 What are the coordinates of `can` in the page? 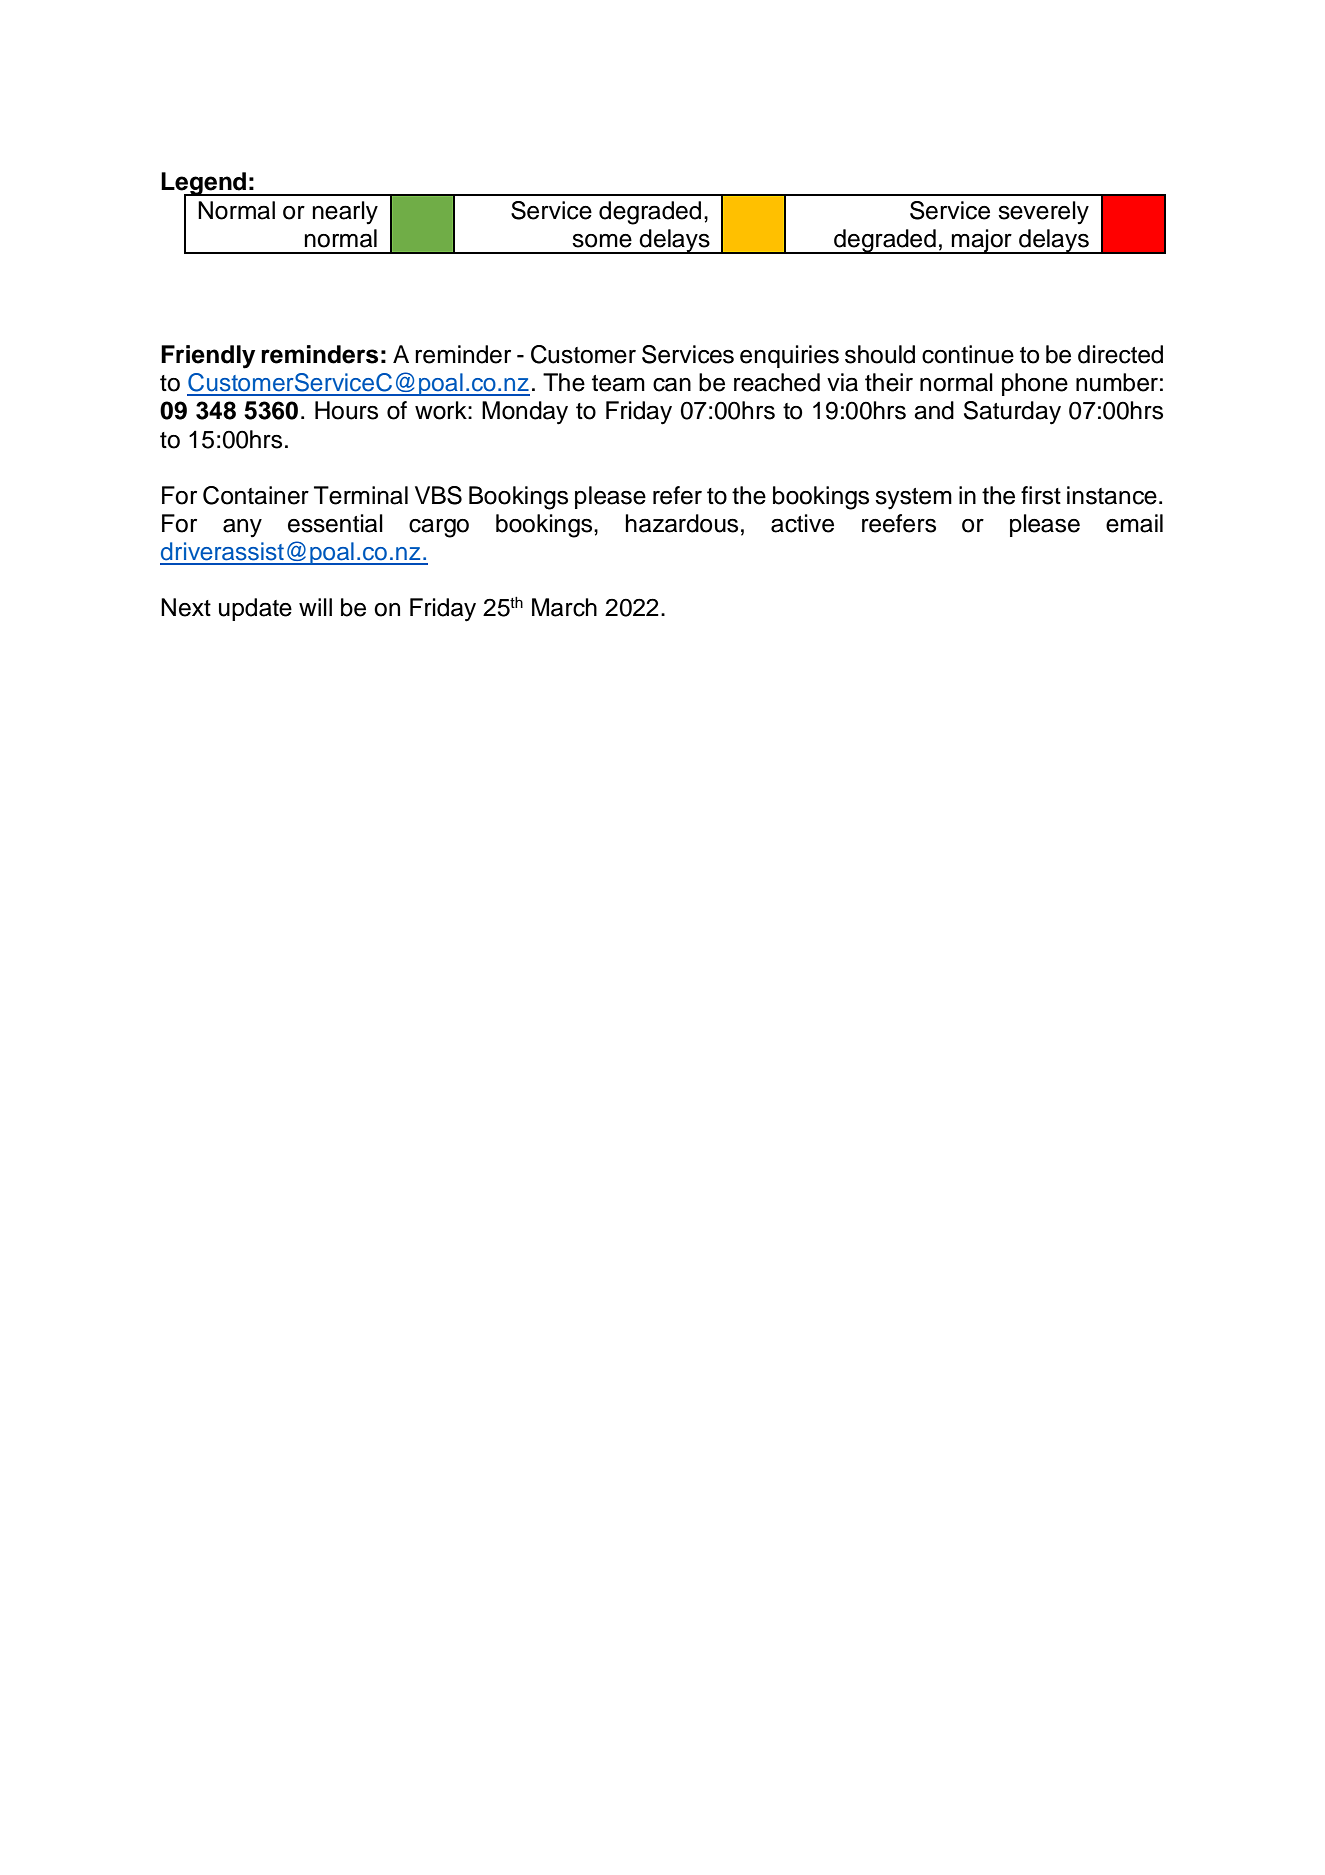 It's located at (672, 385).
